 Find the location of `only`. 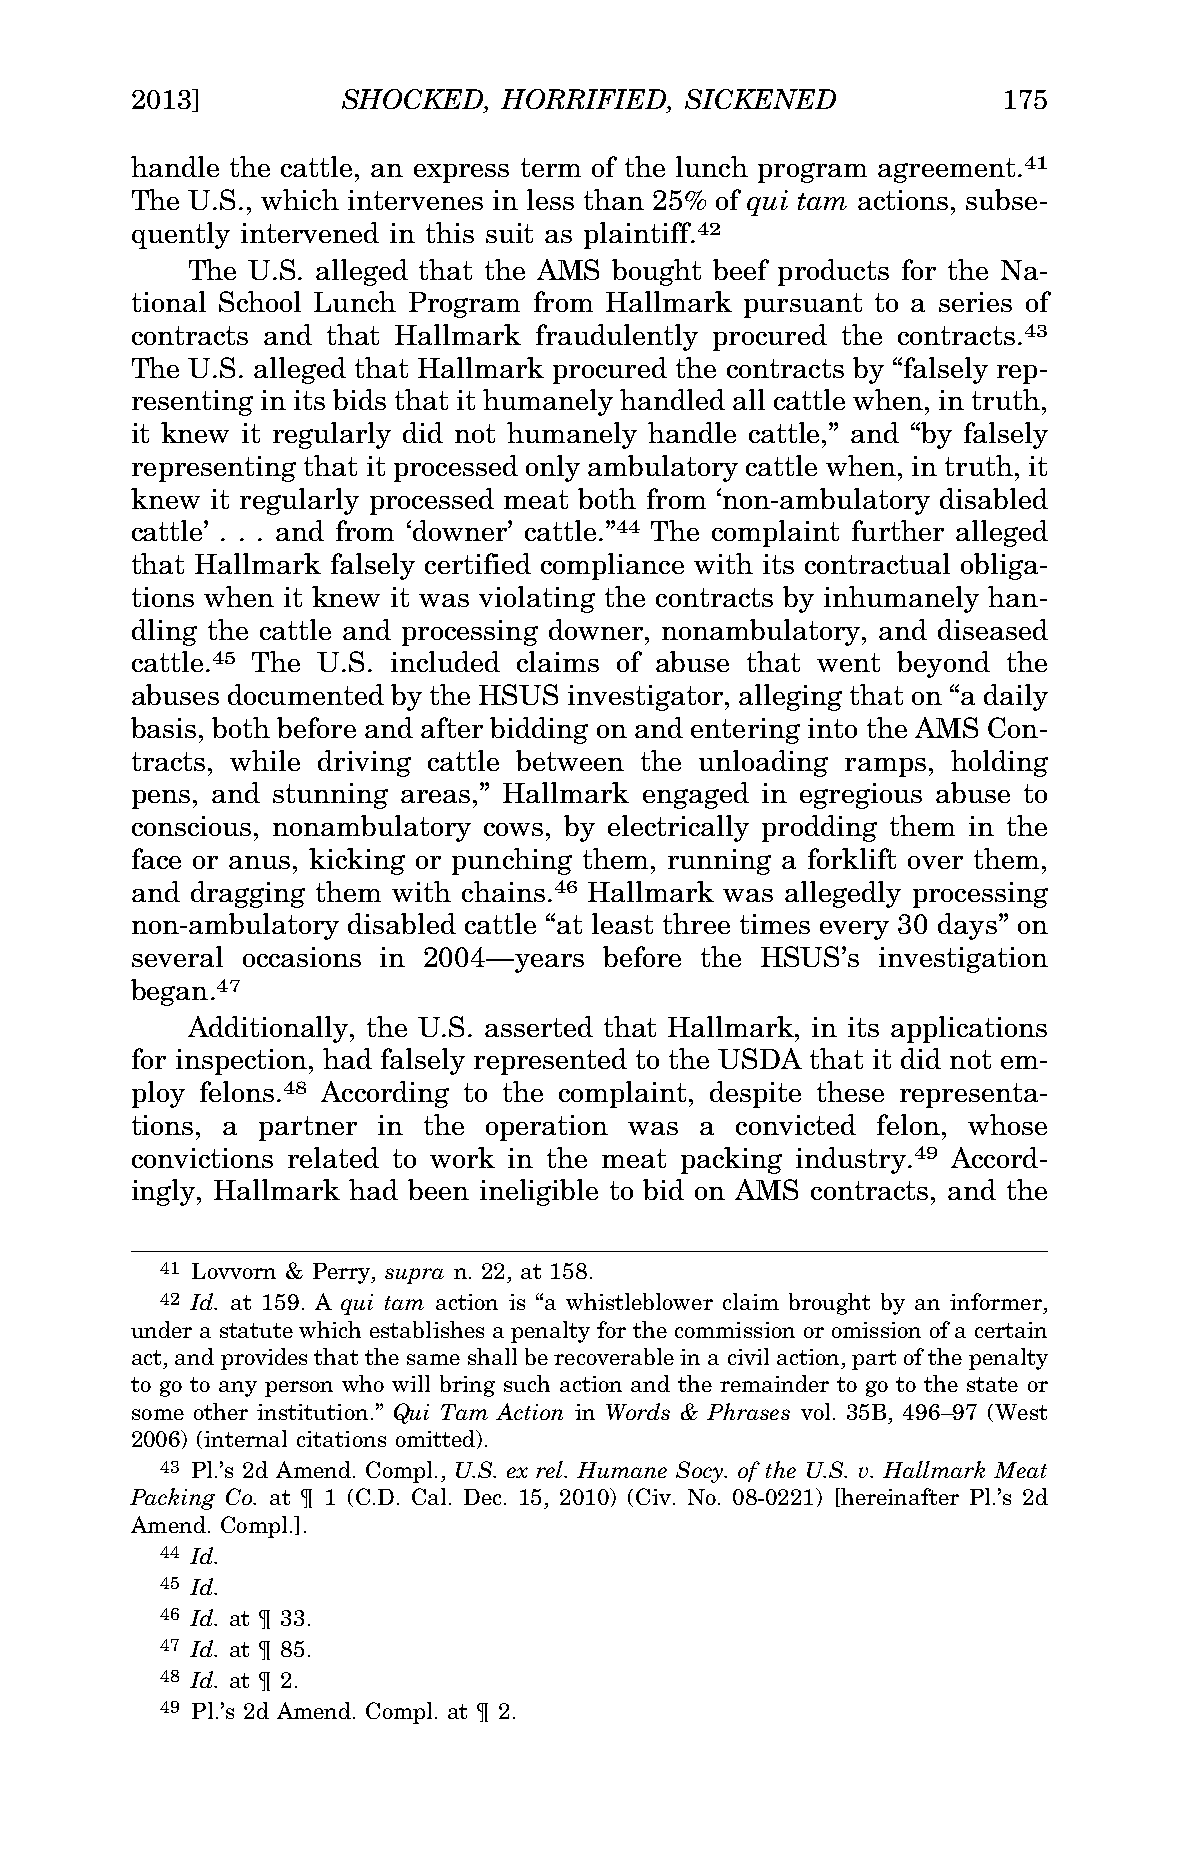

only is located at coordinates (553, 468).
